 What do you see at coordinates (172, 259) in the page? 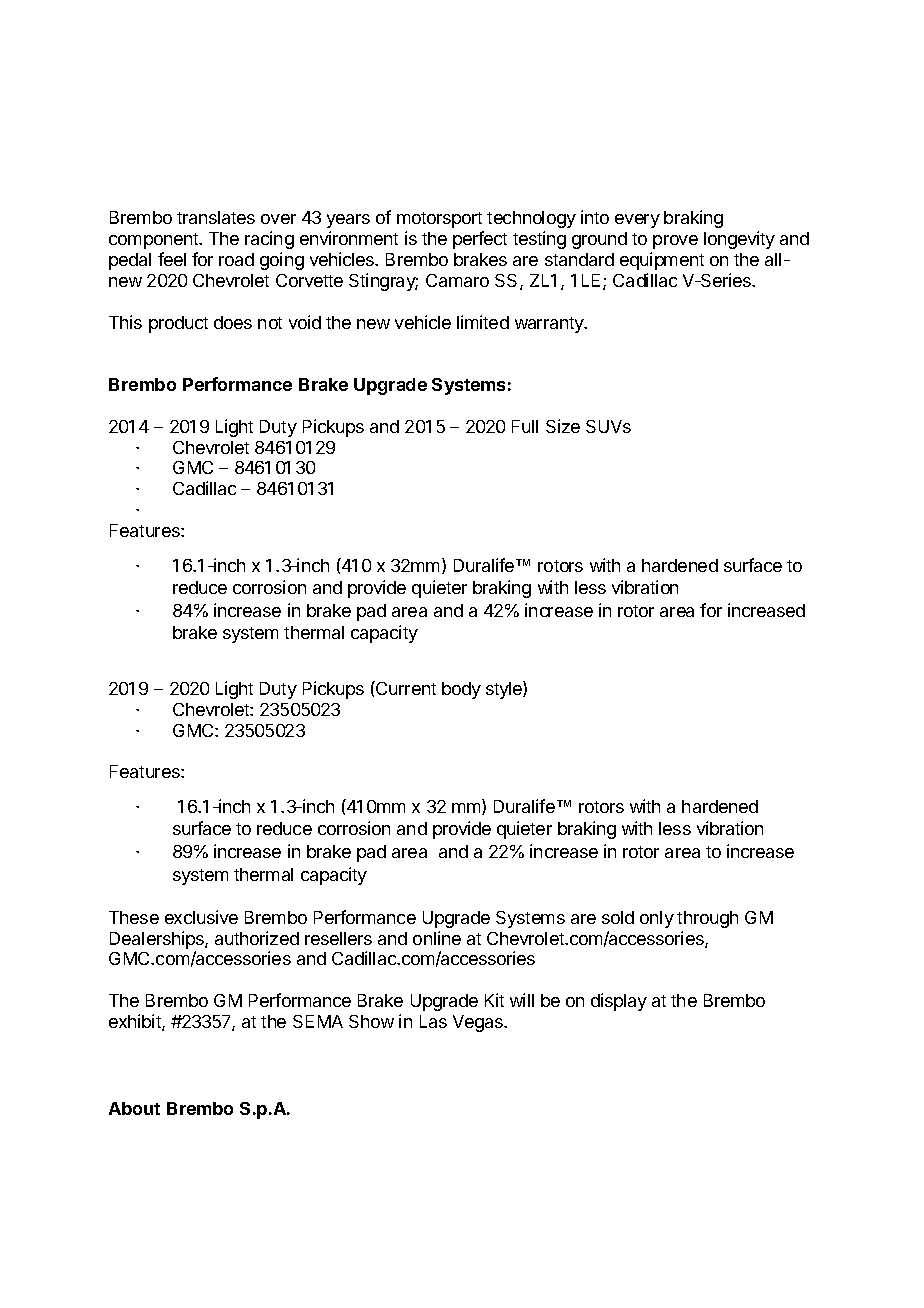
I see `feel` at bounding box center [172, 259].
